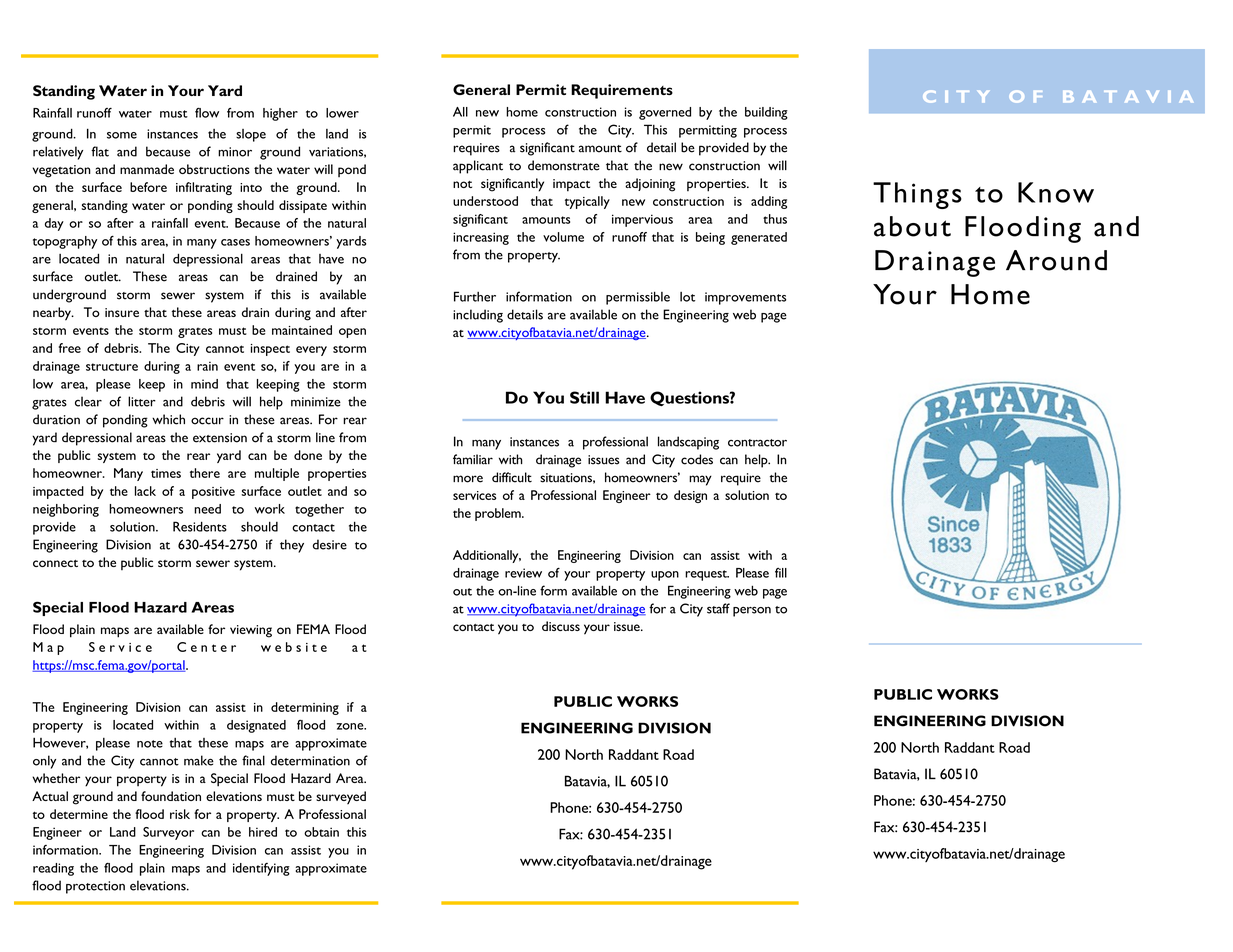 The width and height of the screenshot is (1233, 952). Describe the element at coordinates (757, 443) in the screenshot. I see `contractor` at that location.
